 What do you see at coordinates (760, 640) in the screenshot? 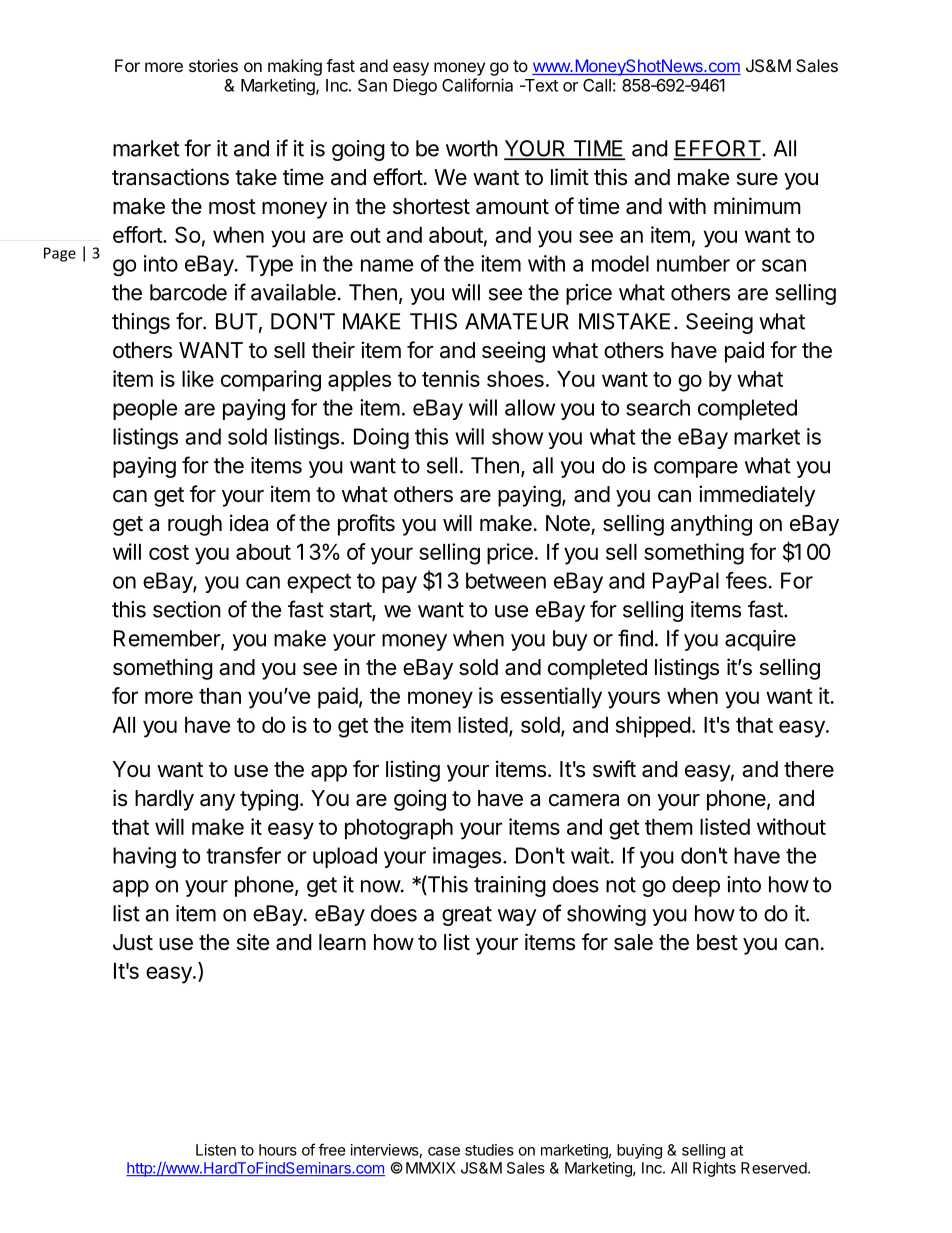
I see `acquire` at bounding box center [760, 640].
